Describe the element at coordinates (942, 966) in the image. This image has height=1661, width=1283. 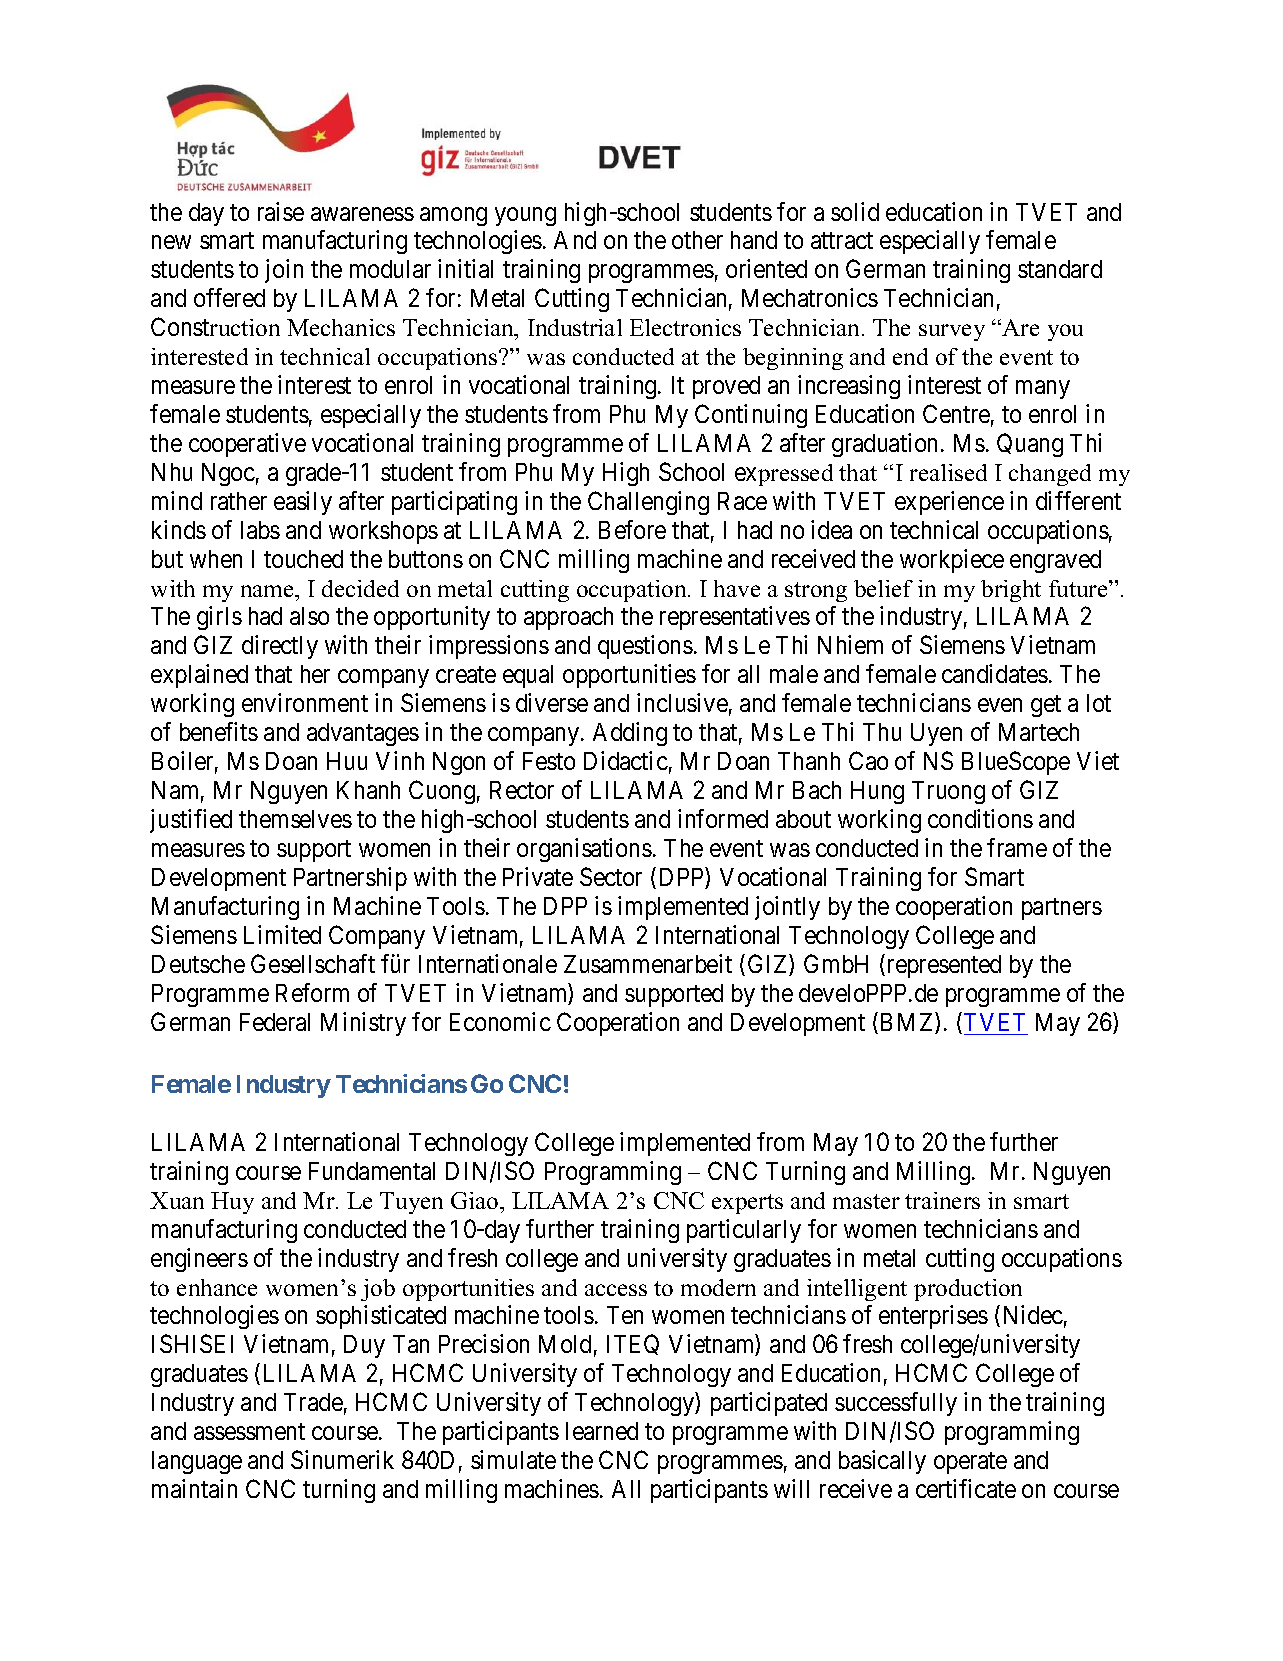
I see `represented` at that location.
